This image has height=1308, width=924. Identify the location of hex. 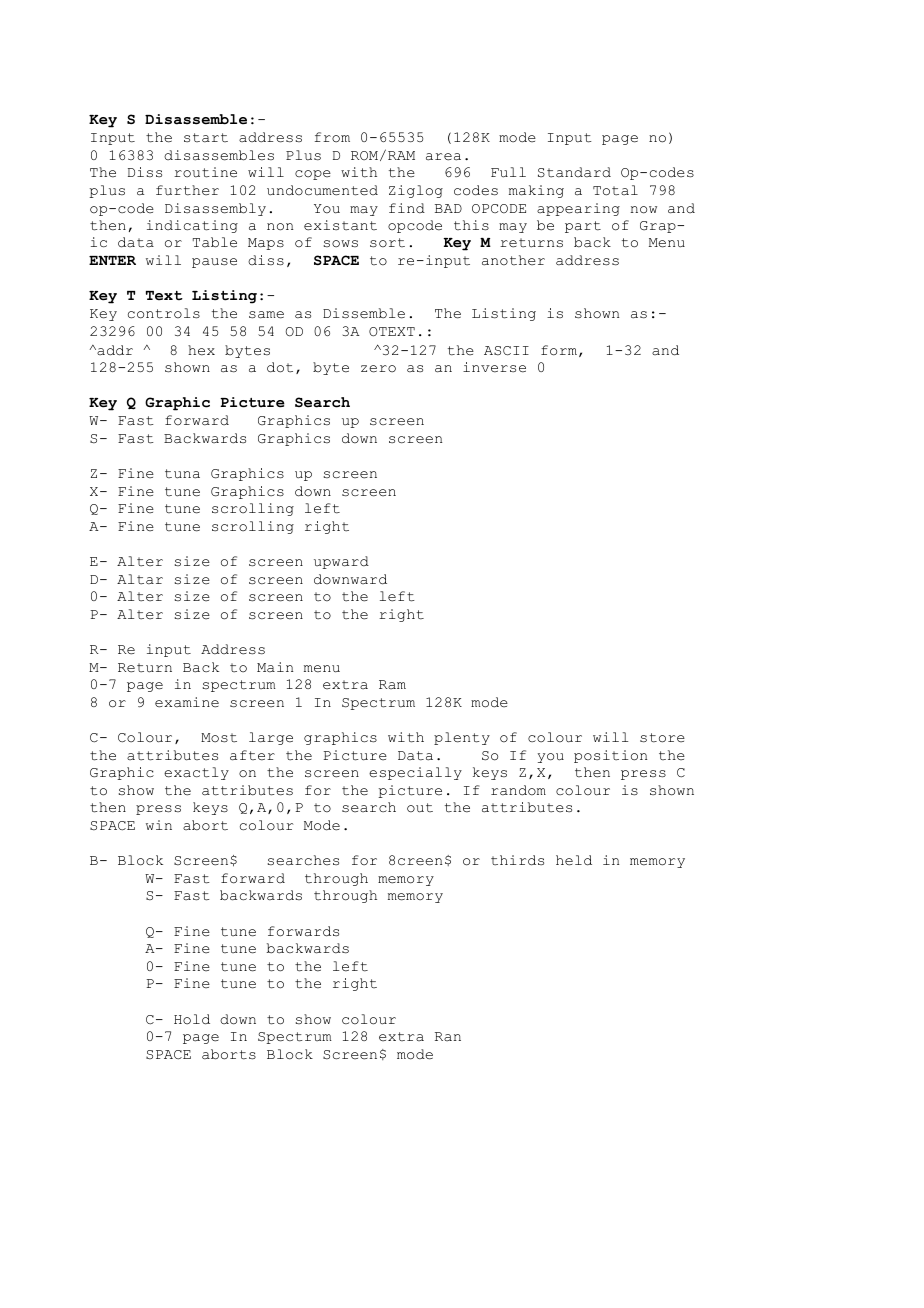
(201, 350).
